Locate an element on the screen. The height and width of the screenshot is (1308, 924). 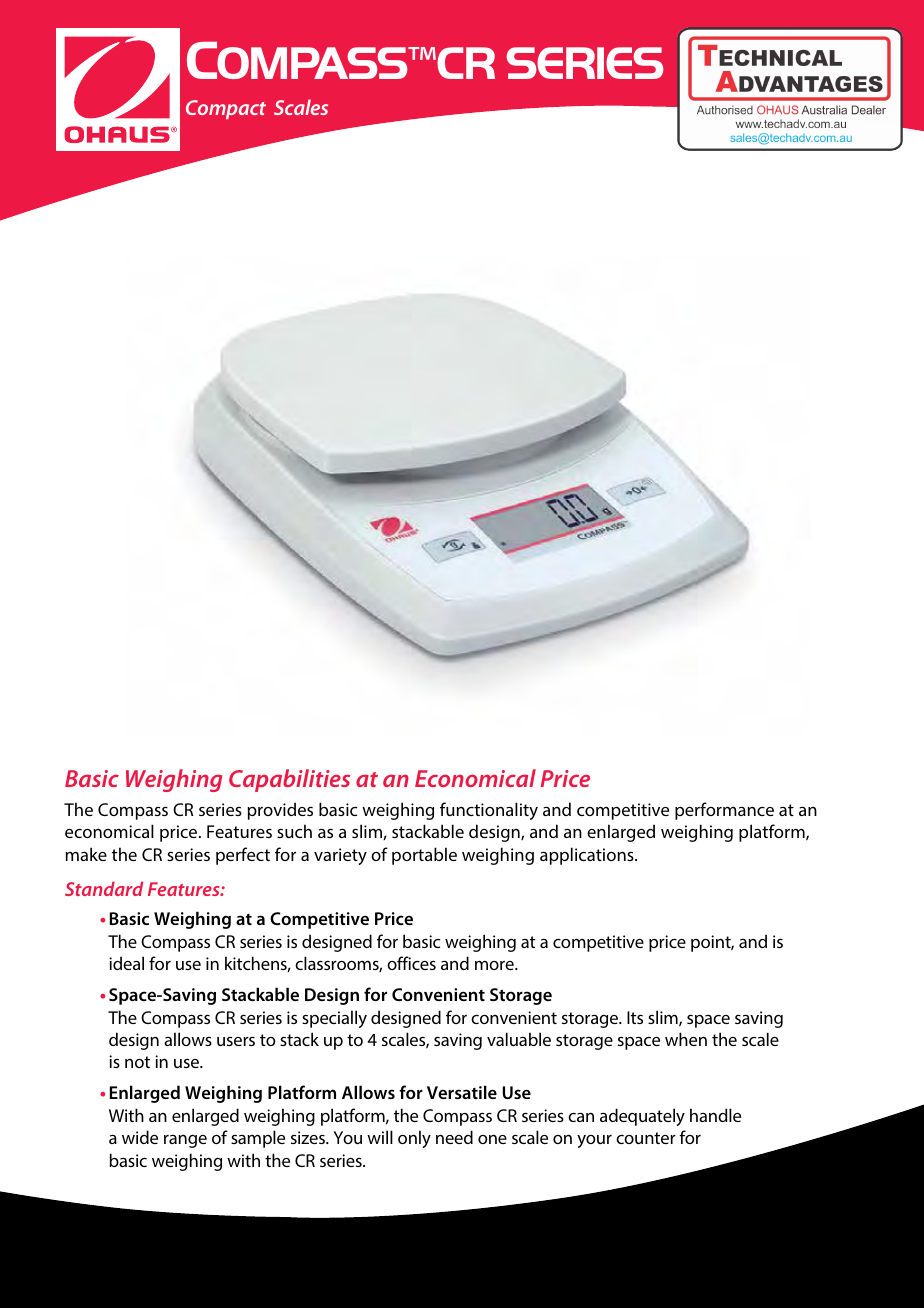
Capabilities is located at coordinates (289, 780).
